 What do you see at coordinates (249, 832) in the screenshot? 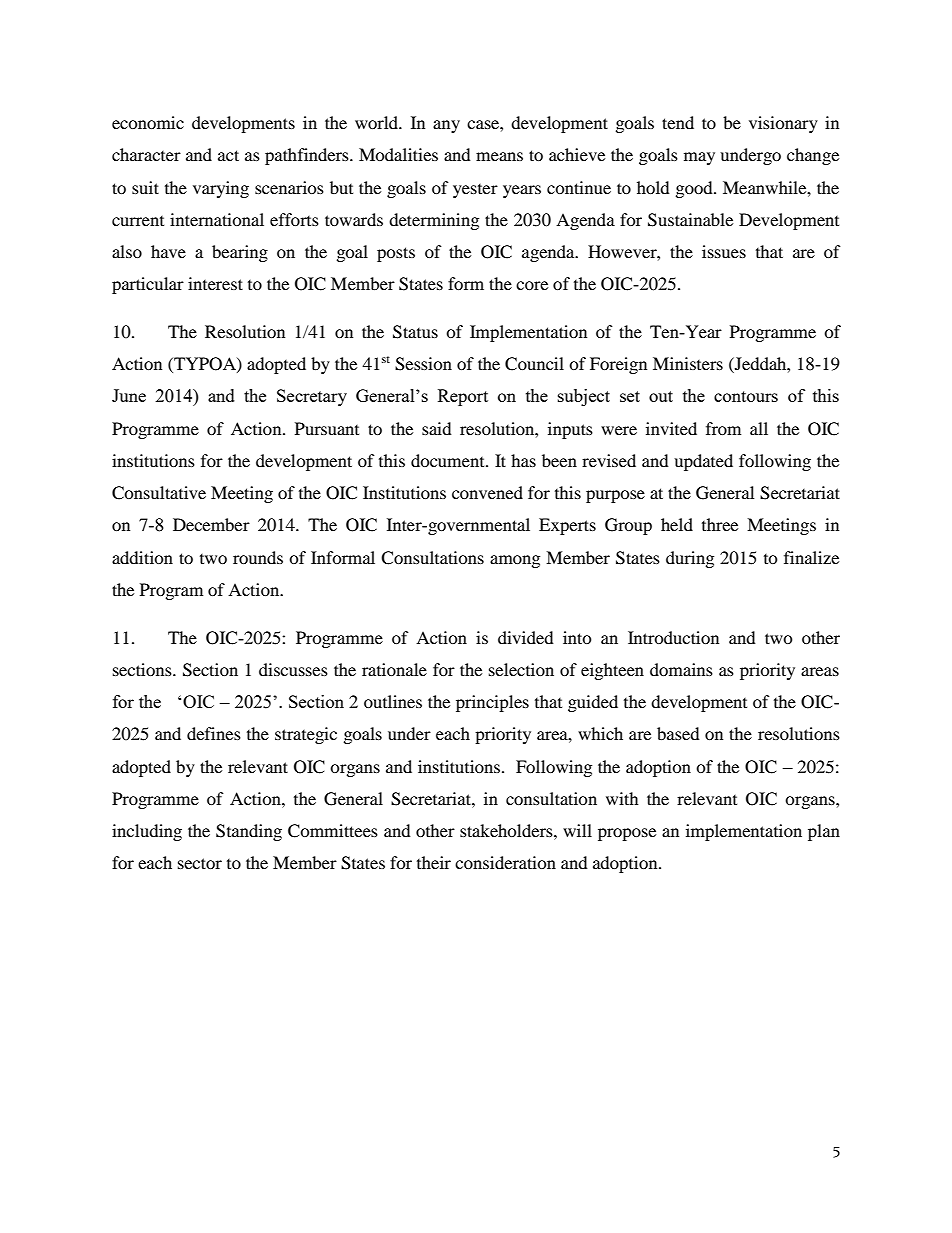
I see `Standing` at bounding box center [249, 832].
